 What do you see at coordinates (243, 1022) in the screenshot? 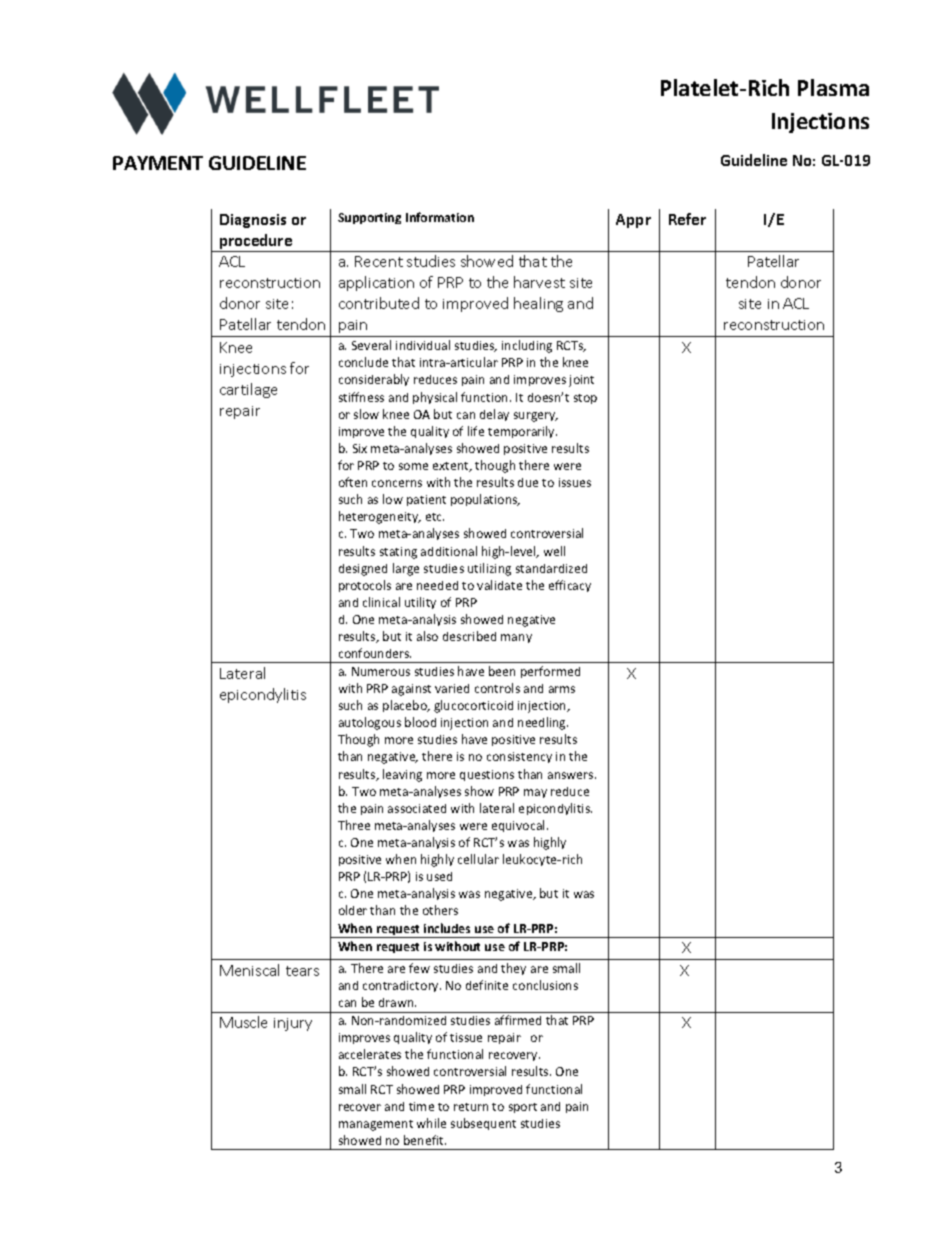
I see `Muscle` at bounding box center [243, 1022].
